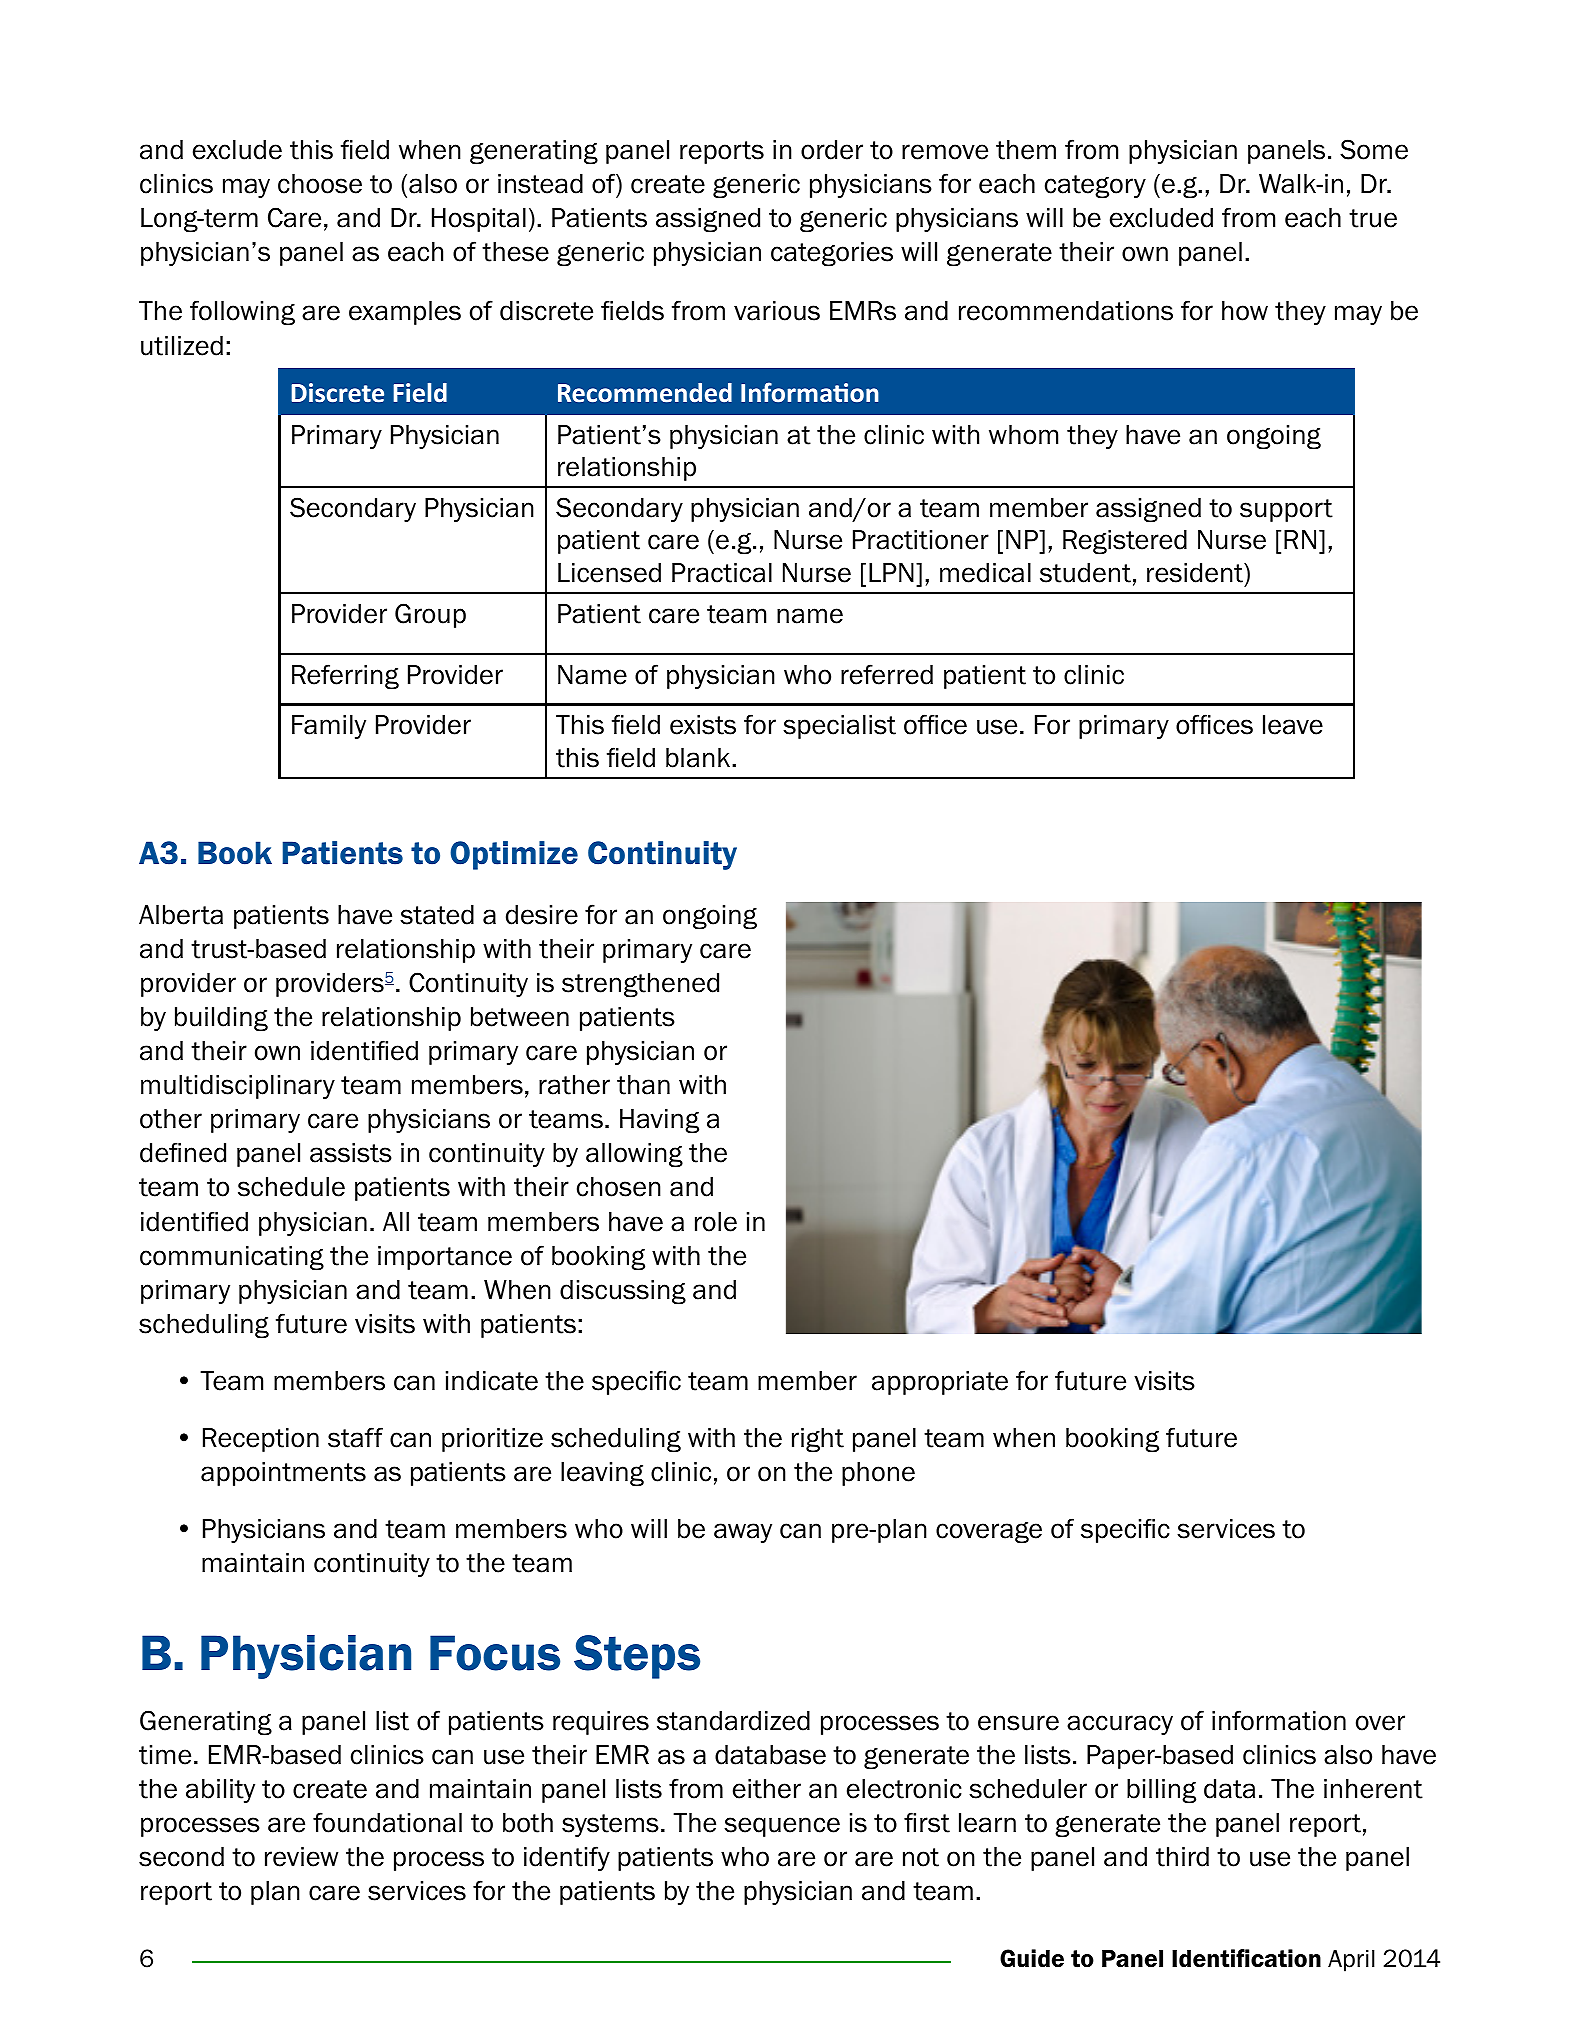 Image resolution: width=1578 pixels, height=2042 pixels. What do you see at coordinates (832, 254) in the screenshot?
I see `categories` at bounding box center [832, 254].
